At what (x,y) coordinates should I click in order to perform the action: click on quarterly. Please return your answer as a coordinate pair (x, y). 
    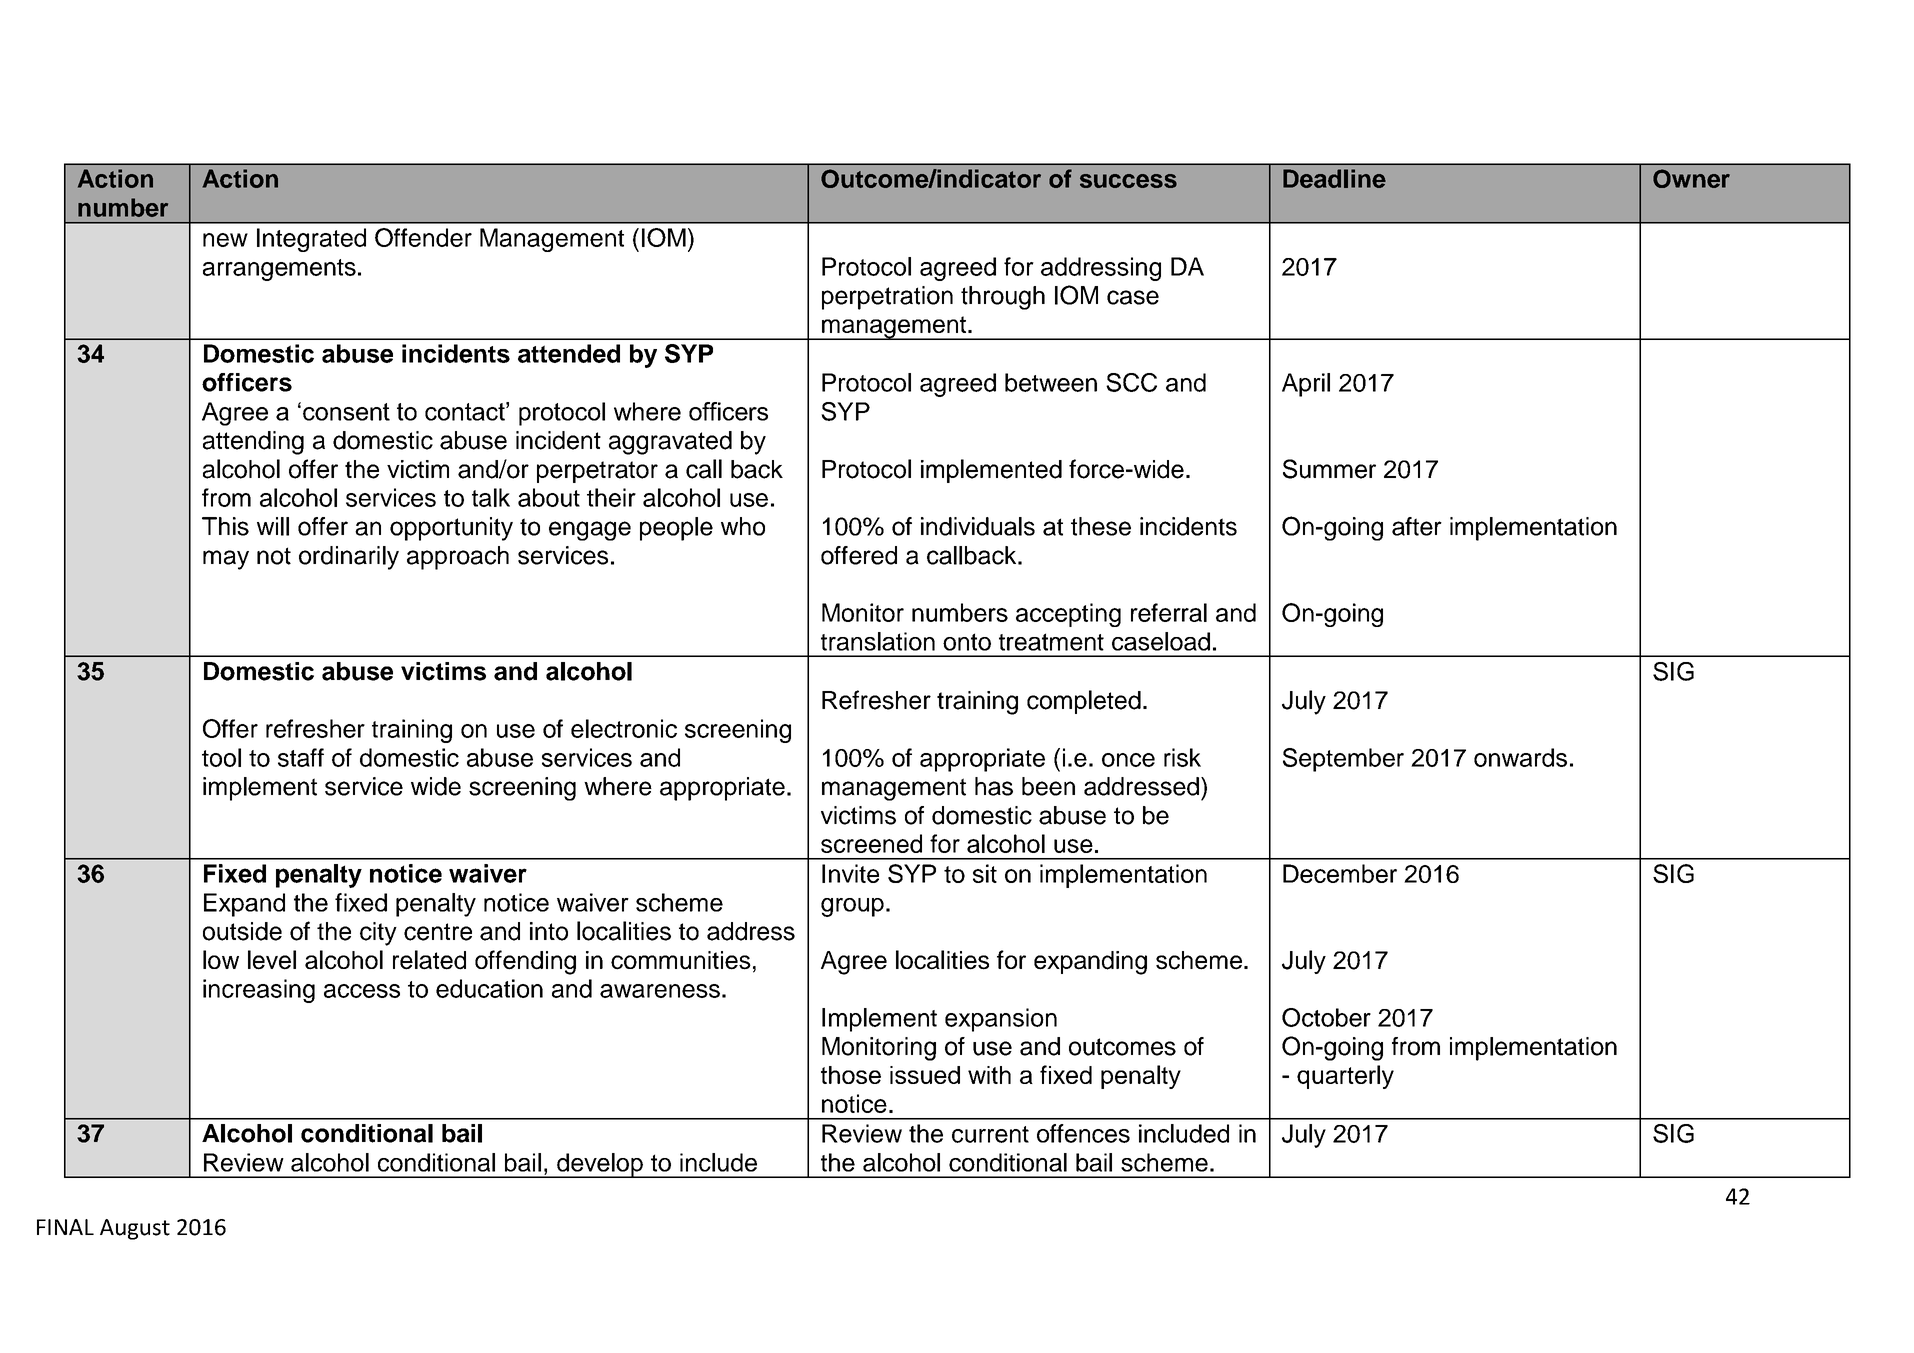
    Looking at the image, I should click on (1345, 1077).
